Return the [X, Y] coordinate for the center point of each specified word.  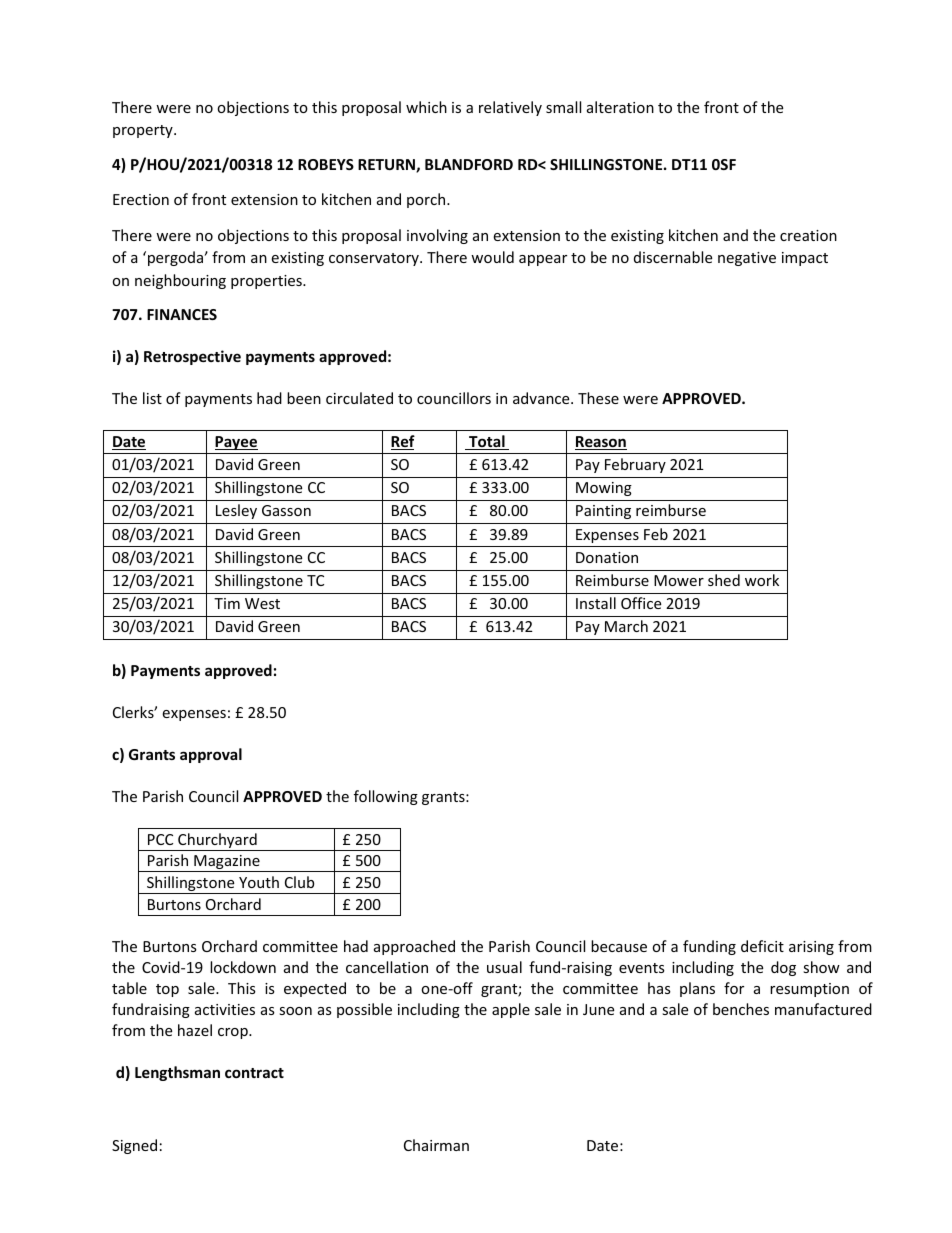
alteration [620, 107]
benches [741, 1009]
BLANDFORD [469, 164]
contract [254, 1073]
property [144, 131]
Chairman [436, 1145]
